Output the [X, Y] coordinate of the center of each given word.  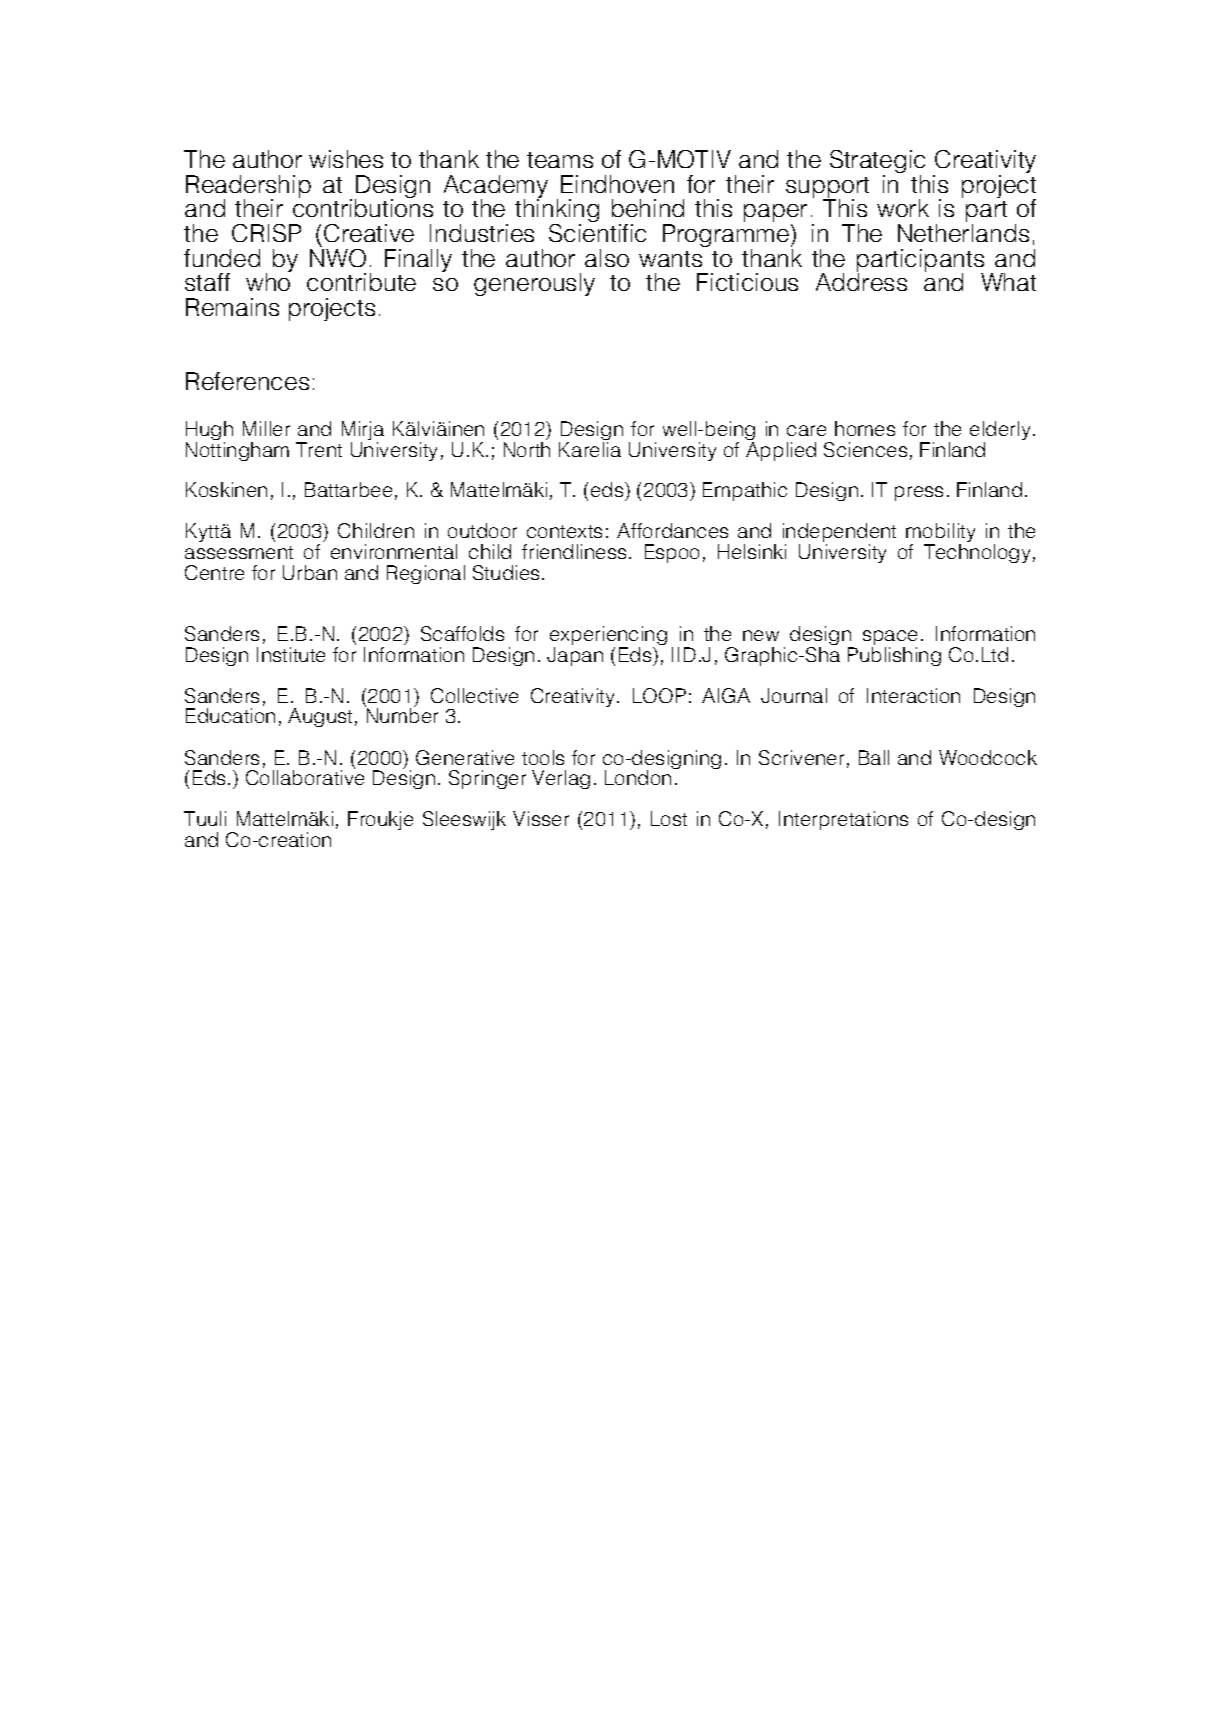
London [639, 776]
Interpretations [843, 820]
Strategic [877, 163]
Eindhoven [617, 184]
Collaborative [305, 776]
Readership [248, 188]
